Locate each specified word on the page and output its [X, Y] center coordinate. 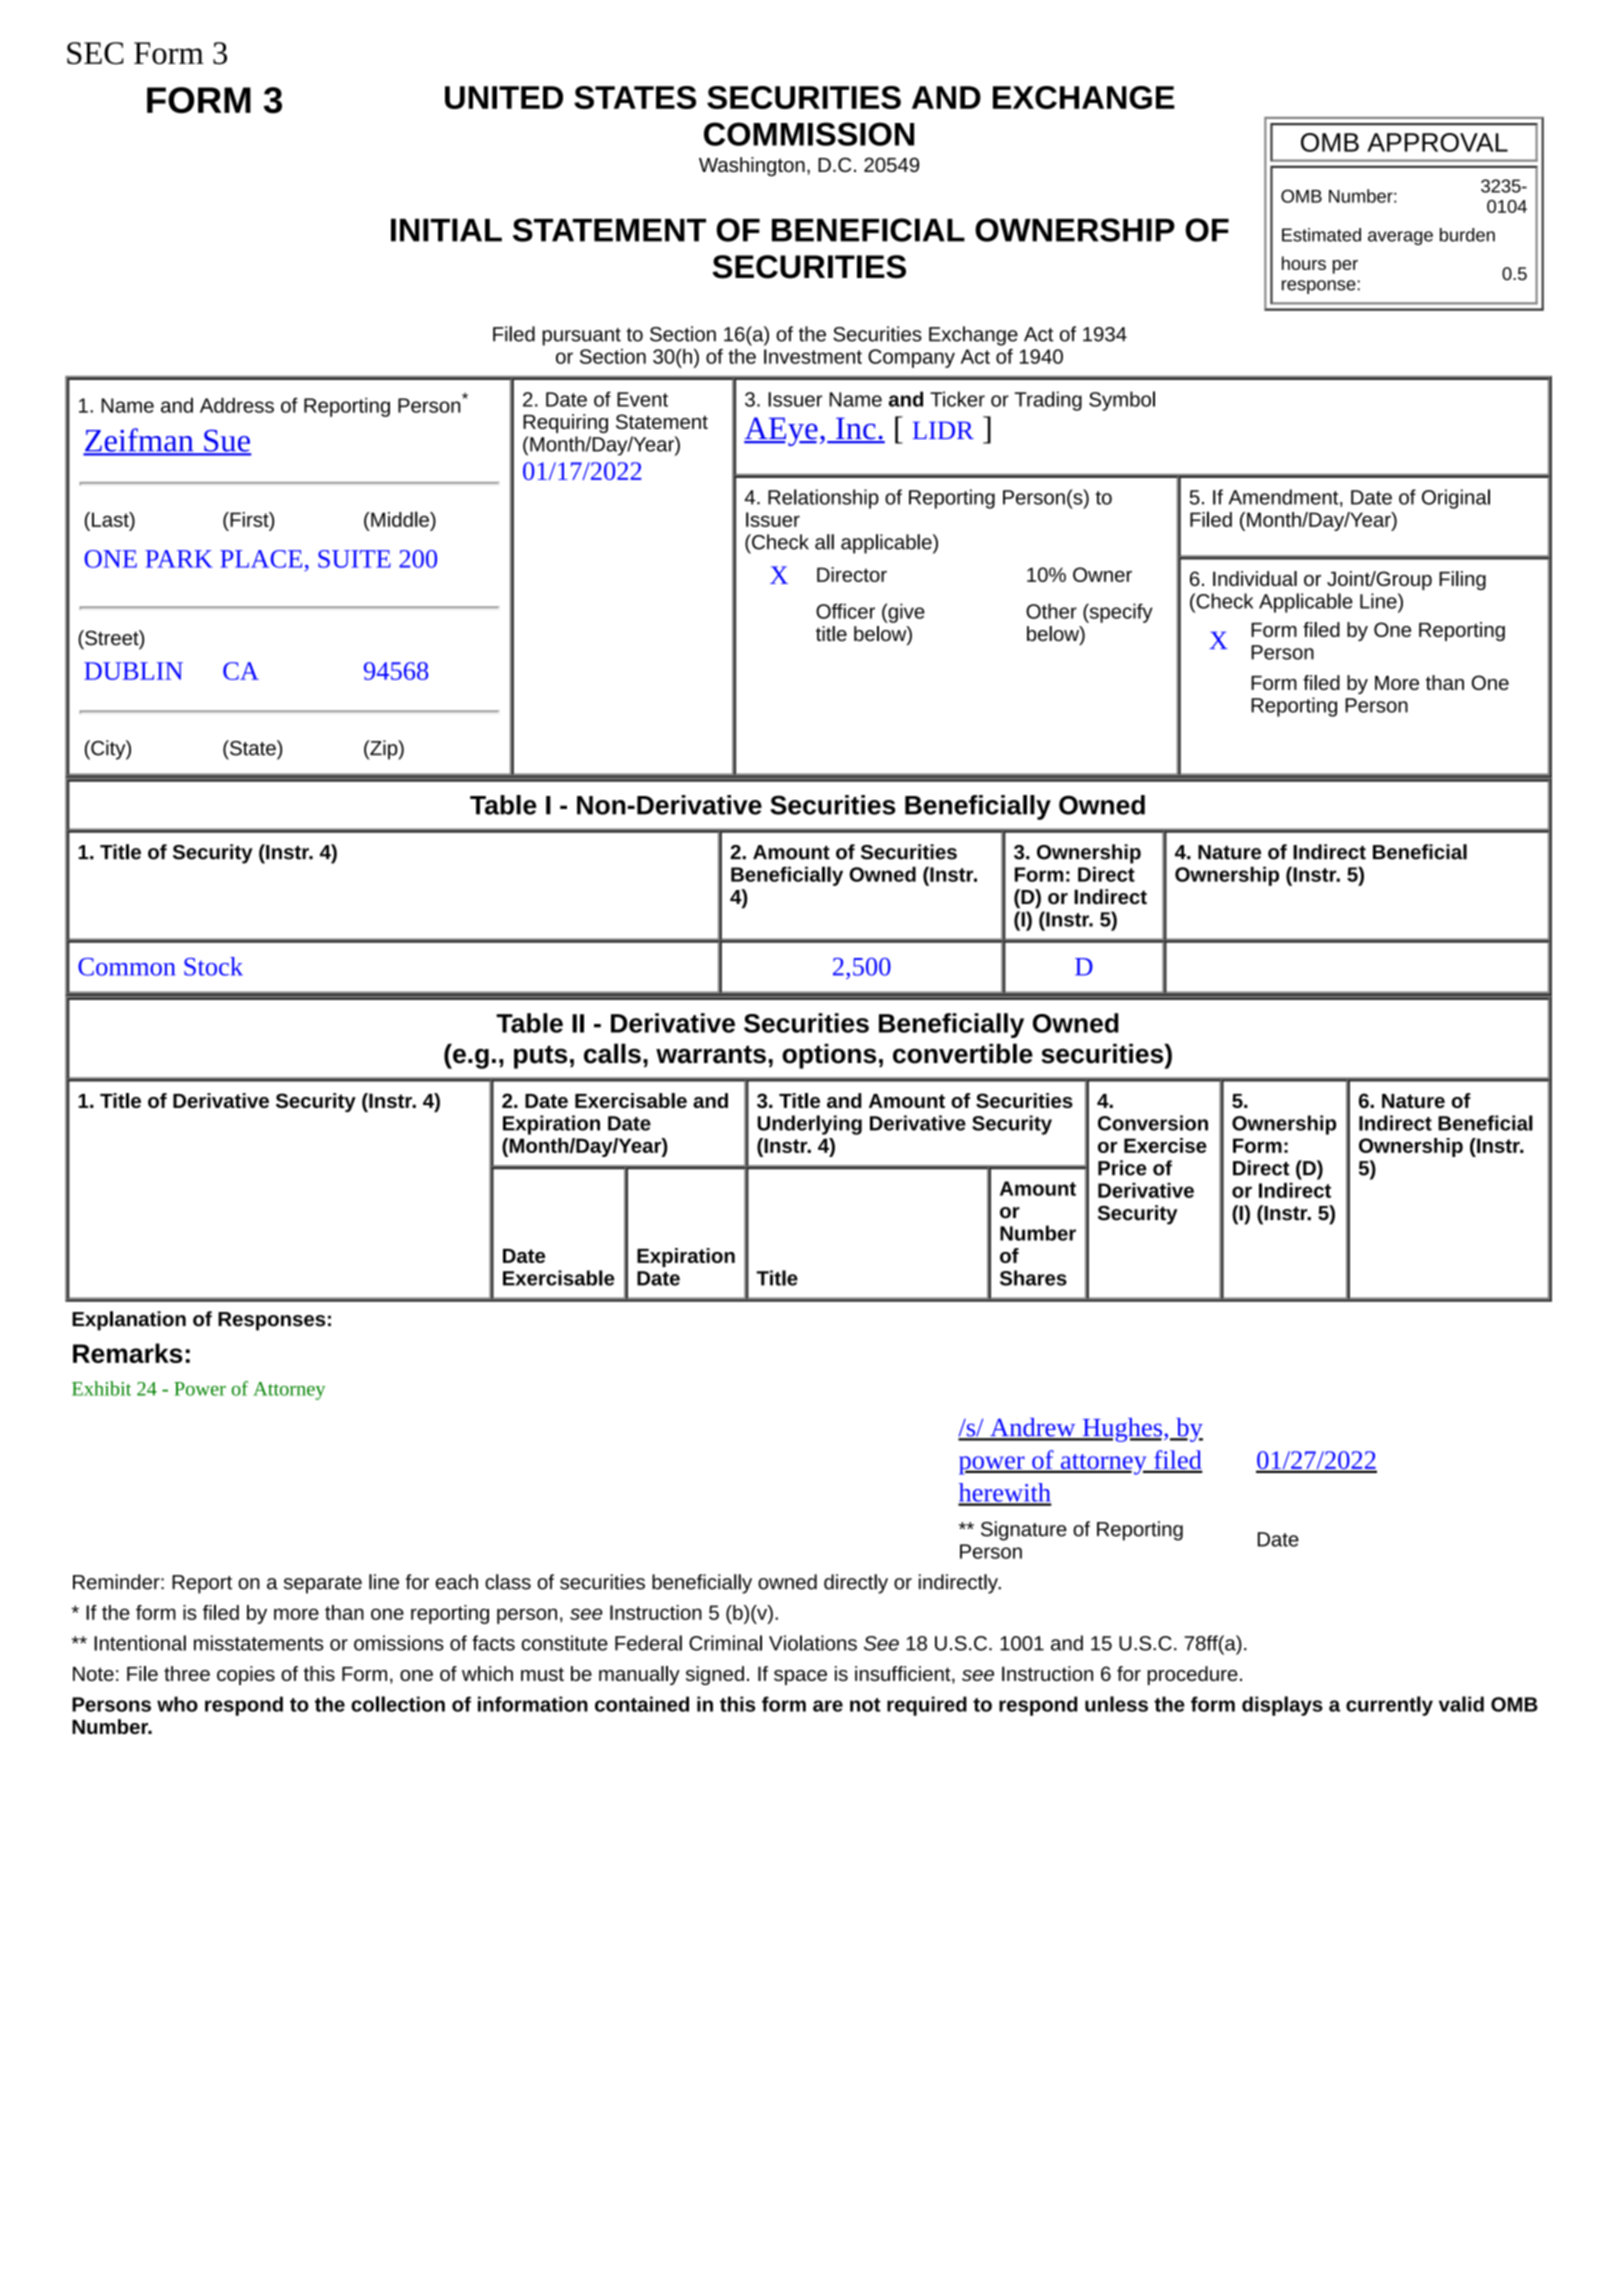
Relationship [823, 499]
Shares [1033, 1278]
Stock [213, 966]
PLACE [261, 559]
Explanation [129, 1321]
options [829, 1056]
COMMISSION [809, 134]
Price [1122, 1168]
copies [246, 1675]
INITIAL [446, 230]
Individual [1255, 578]
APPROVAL [1437, 142]
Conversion [1153, 1123]
